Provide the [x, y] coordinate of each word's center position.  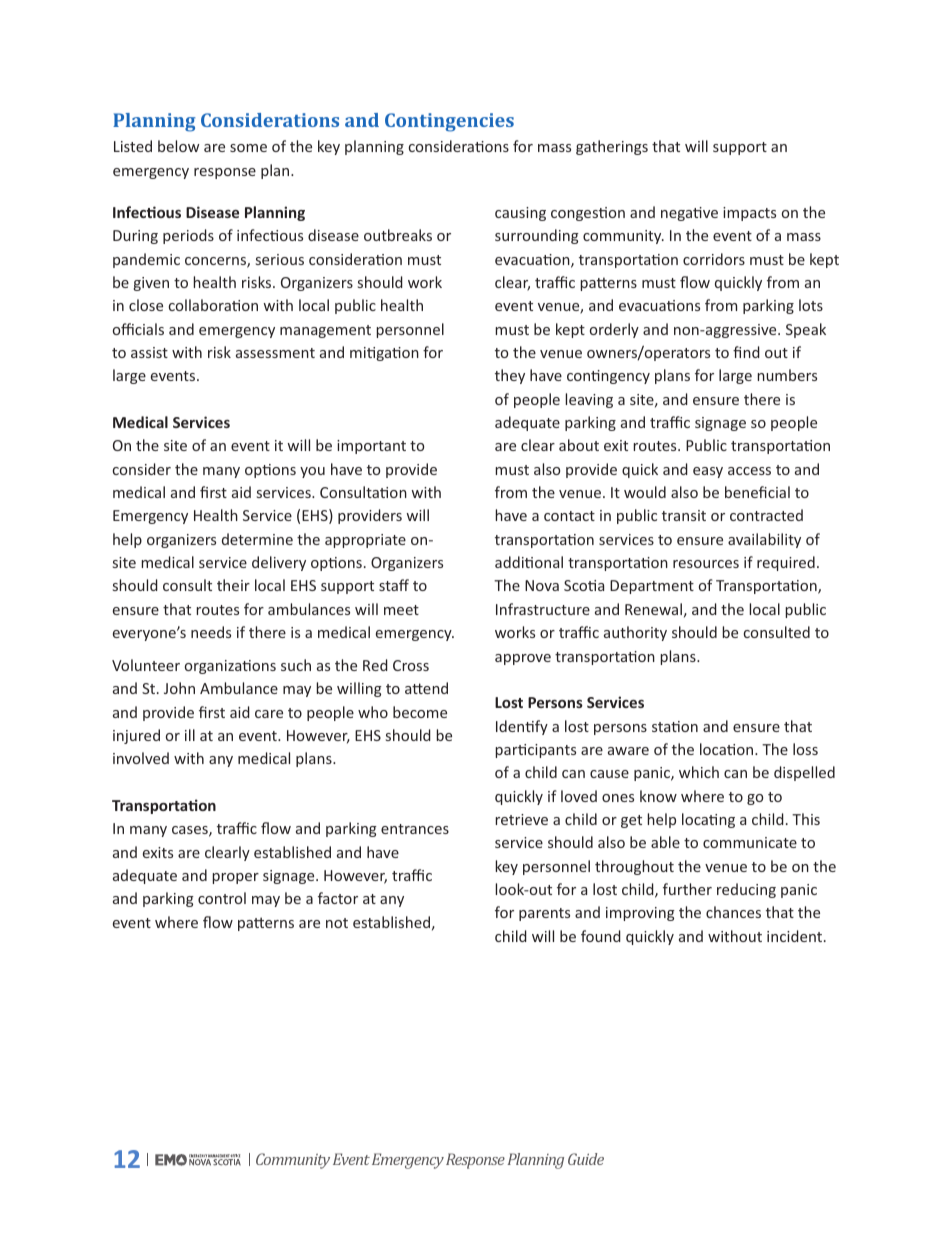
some [248, 148]
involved [141, 758]
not [337, 923]
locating [708, 820]
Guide [586, 1159]
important [371, 447]
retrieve [521, 819]
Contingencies [449, 122]
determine [257, 539]
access [749, 471]
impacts [749, 214]
